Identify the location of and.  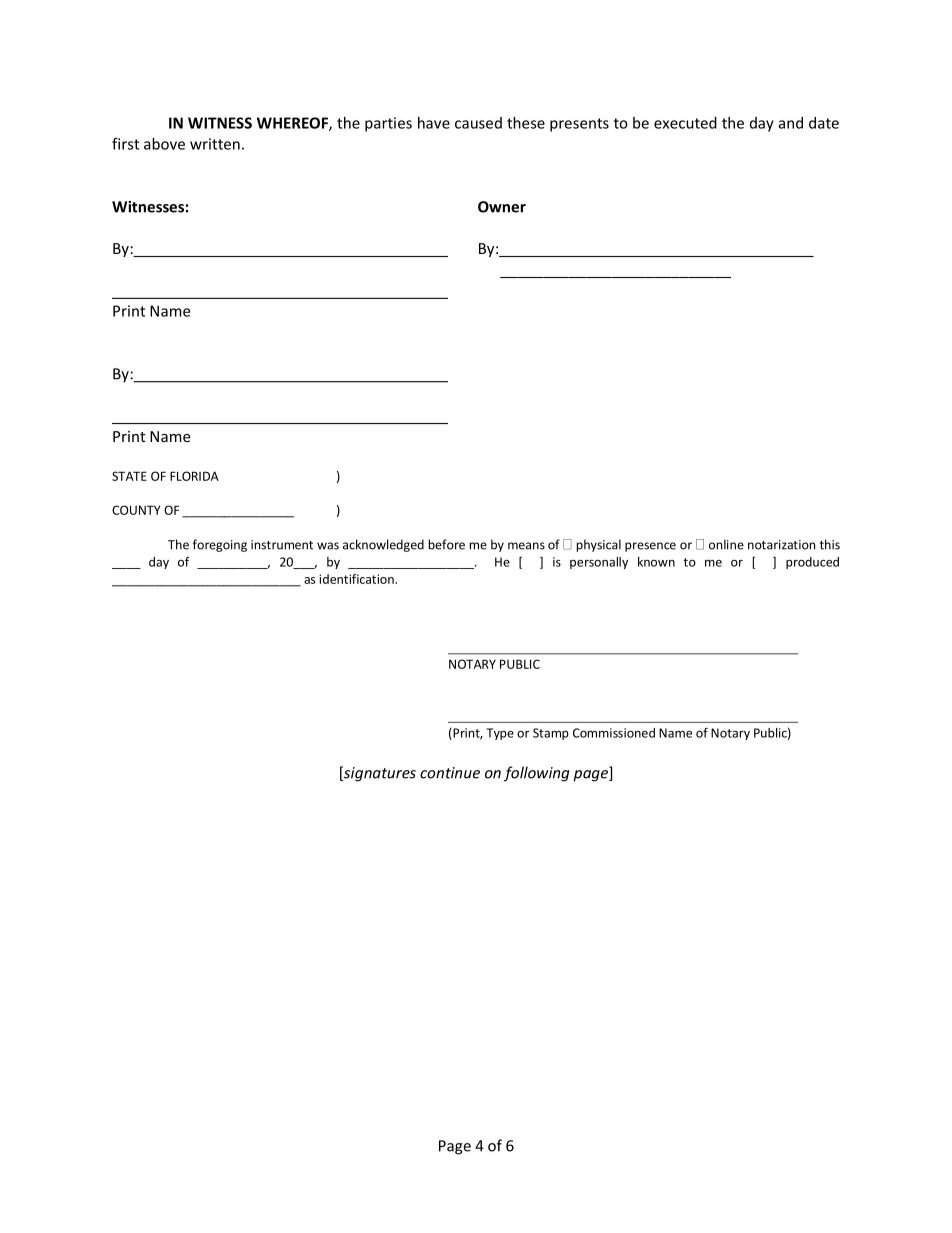
(791, 123).
